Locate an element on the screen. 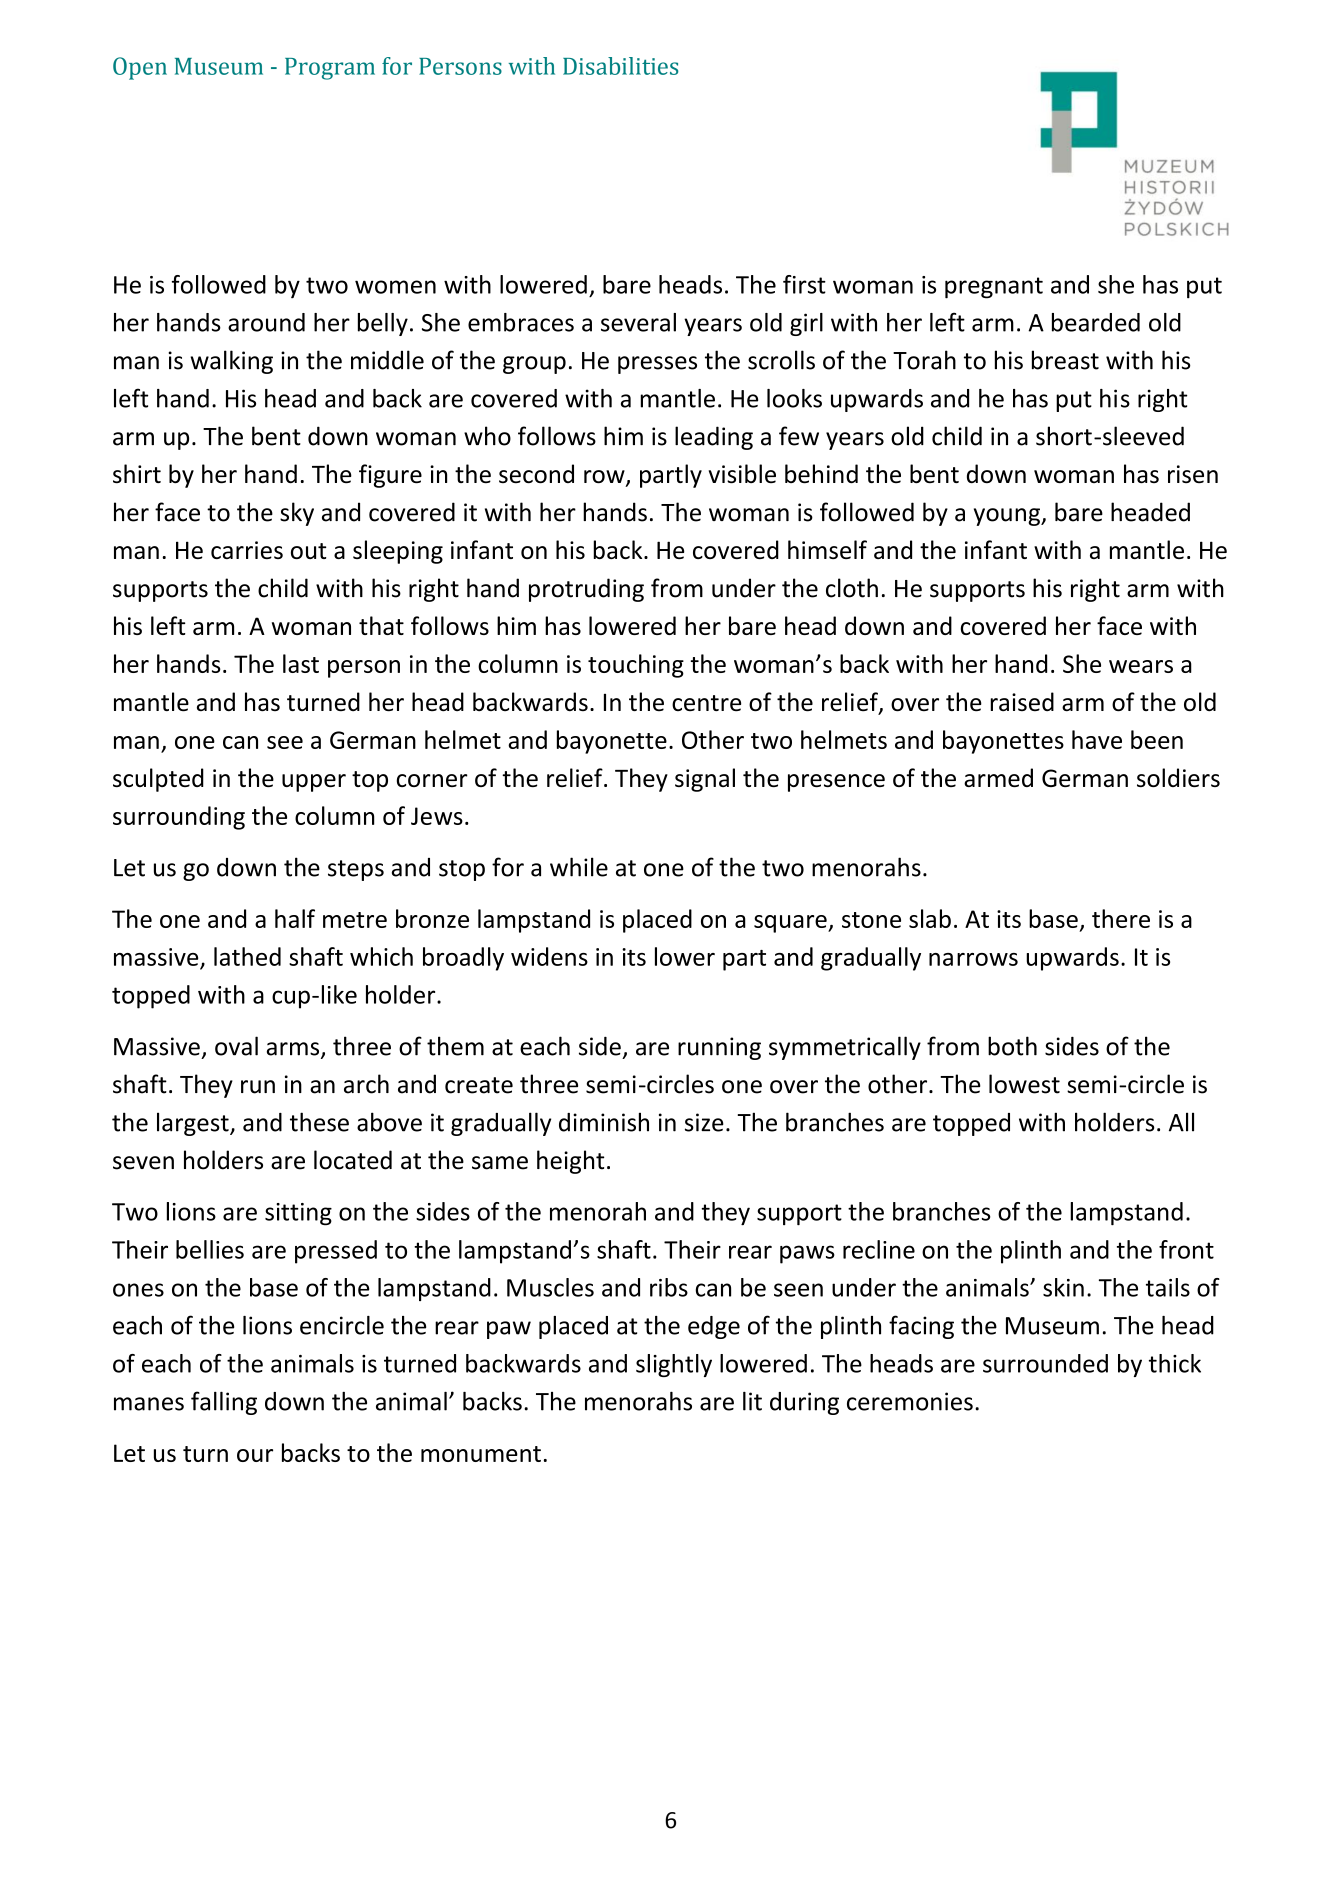 This screenshot has width=1341, height=1897. upper is located at coordinates (314, 783).
